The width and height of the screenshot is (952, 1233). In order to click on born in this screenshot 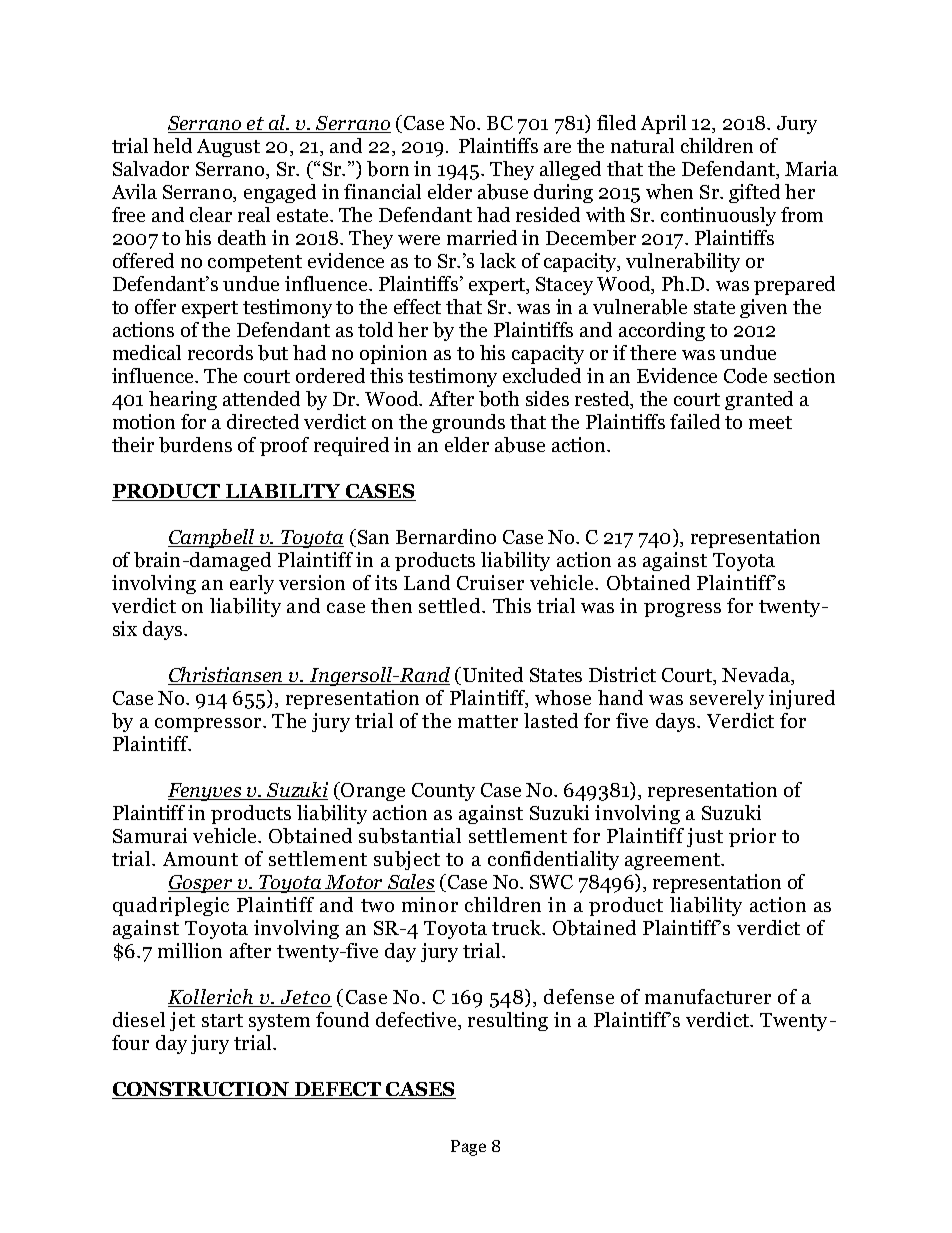, I will do `click(388, 169)`.
